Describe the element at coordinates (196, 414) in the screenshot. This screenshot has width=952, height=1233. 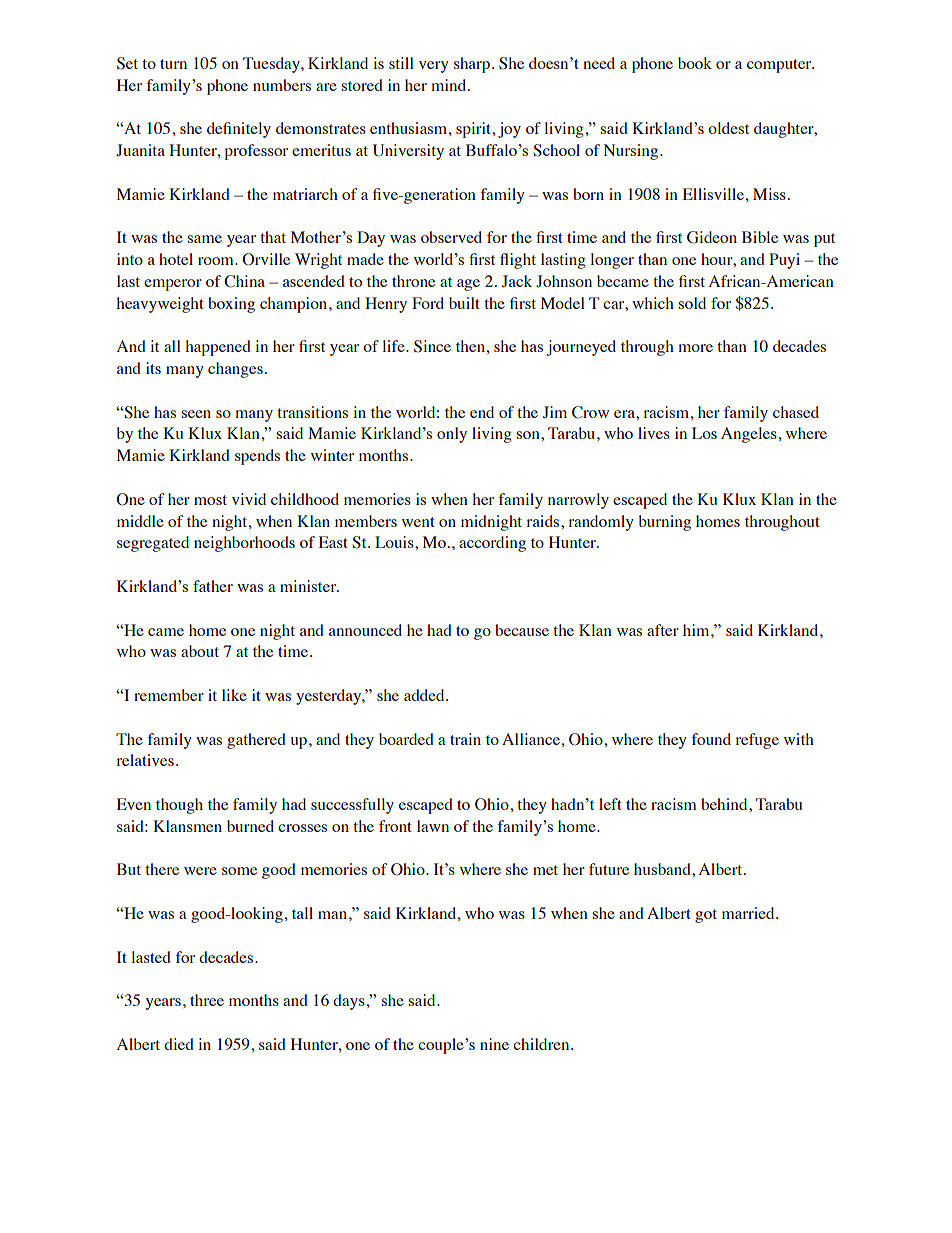
I see `seen` at that location.
